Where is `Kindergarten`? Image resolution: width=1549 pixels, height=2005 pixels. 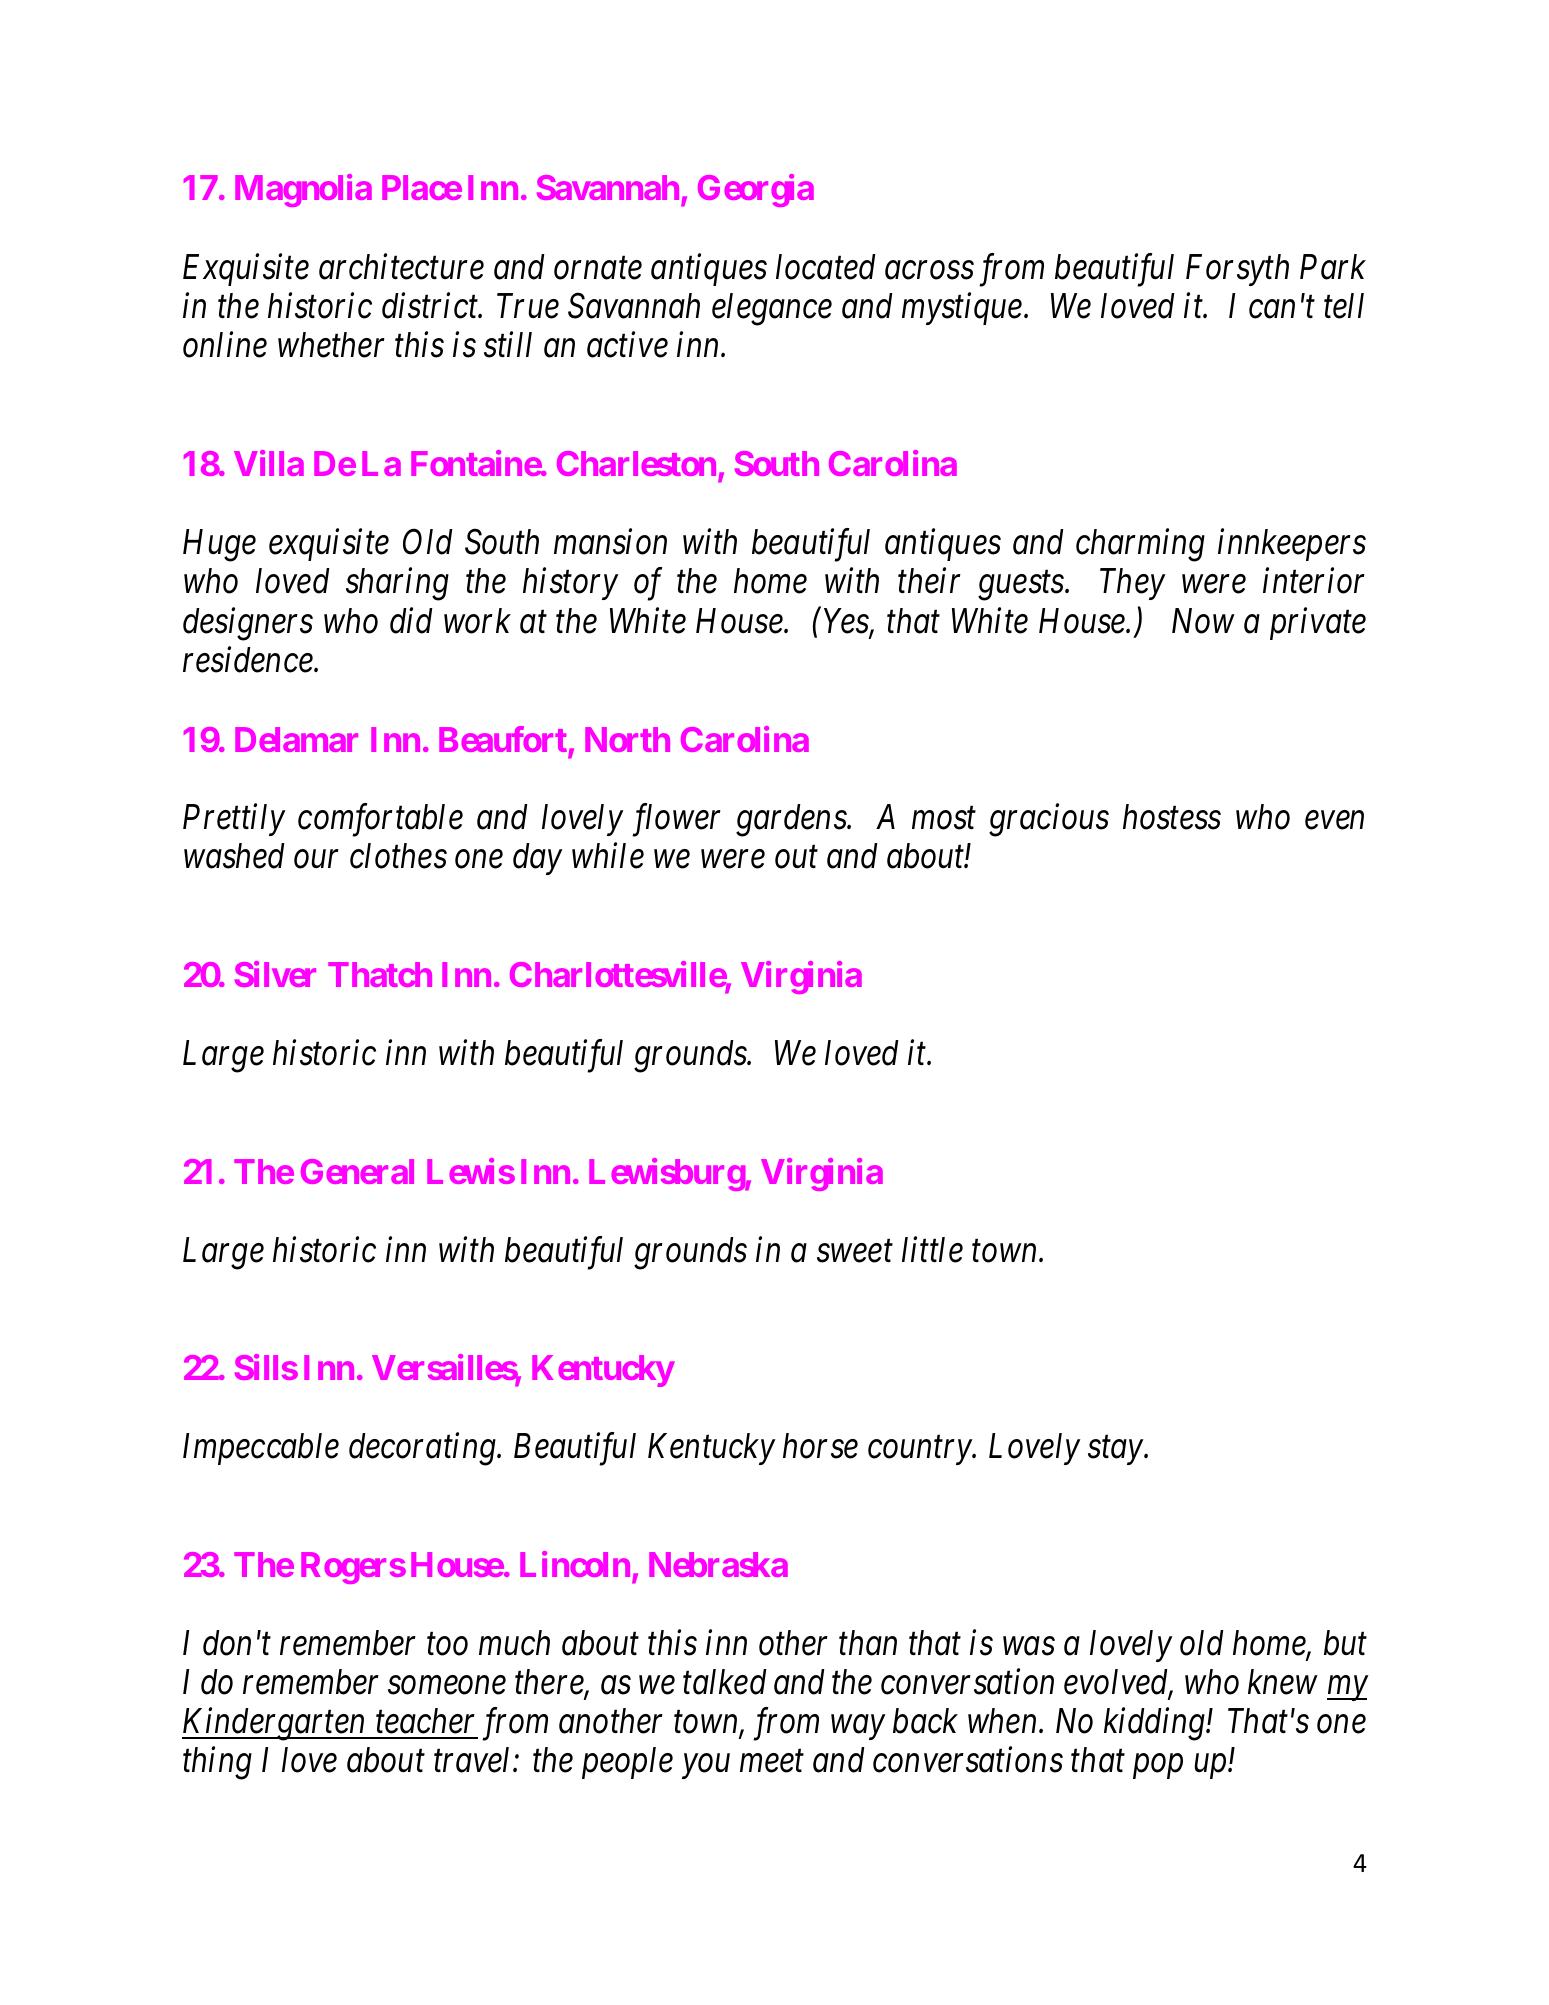 Kindergarten is located at coordinates (275, 1724).
